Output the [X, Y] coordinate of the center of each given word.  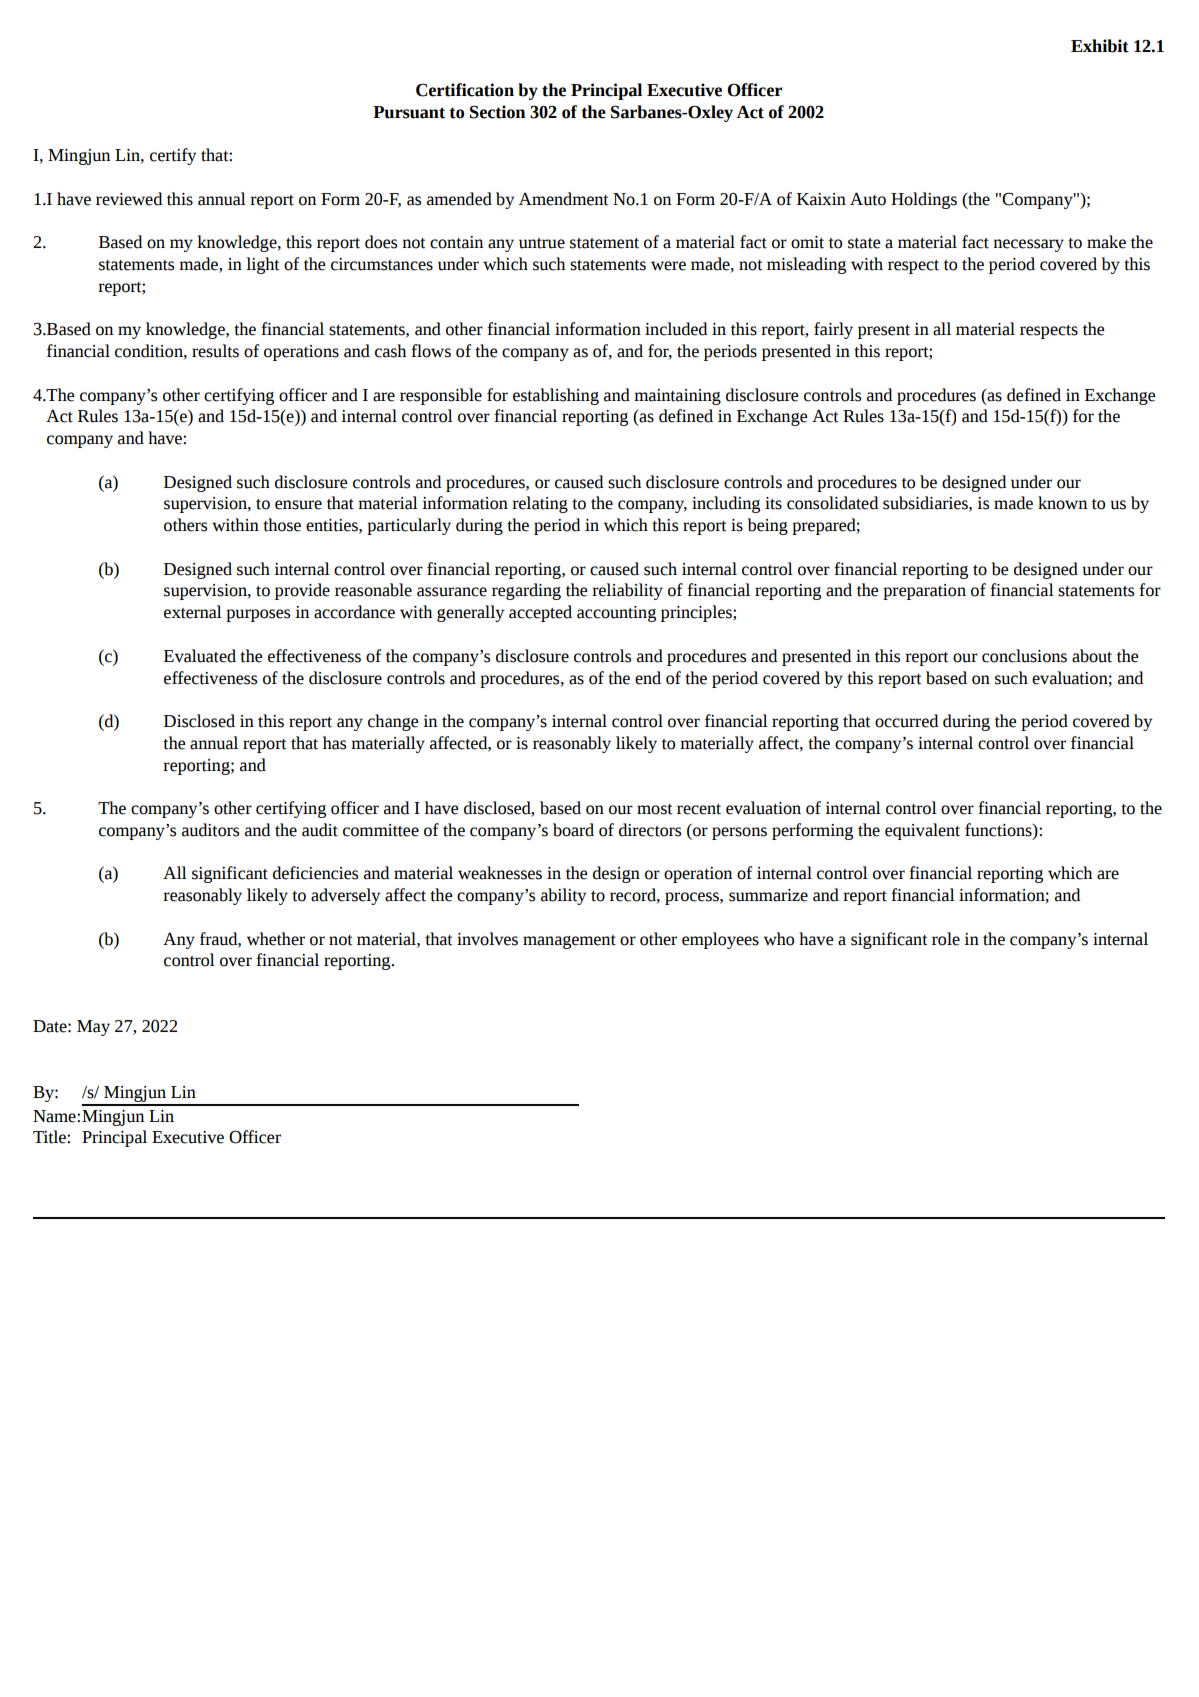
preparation [924, 592]
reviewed [129, 199]
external [193, 612]
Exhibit [1100, 46]
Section [497, 112]
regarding [526, 591]
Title [50, 1137]
